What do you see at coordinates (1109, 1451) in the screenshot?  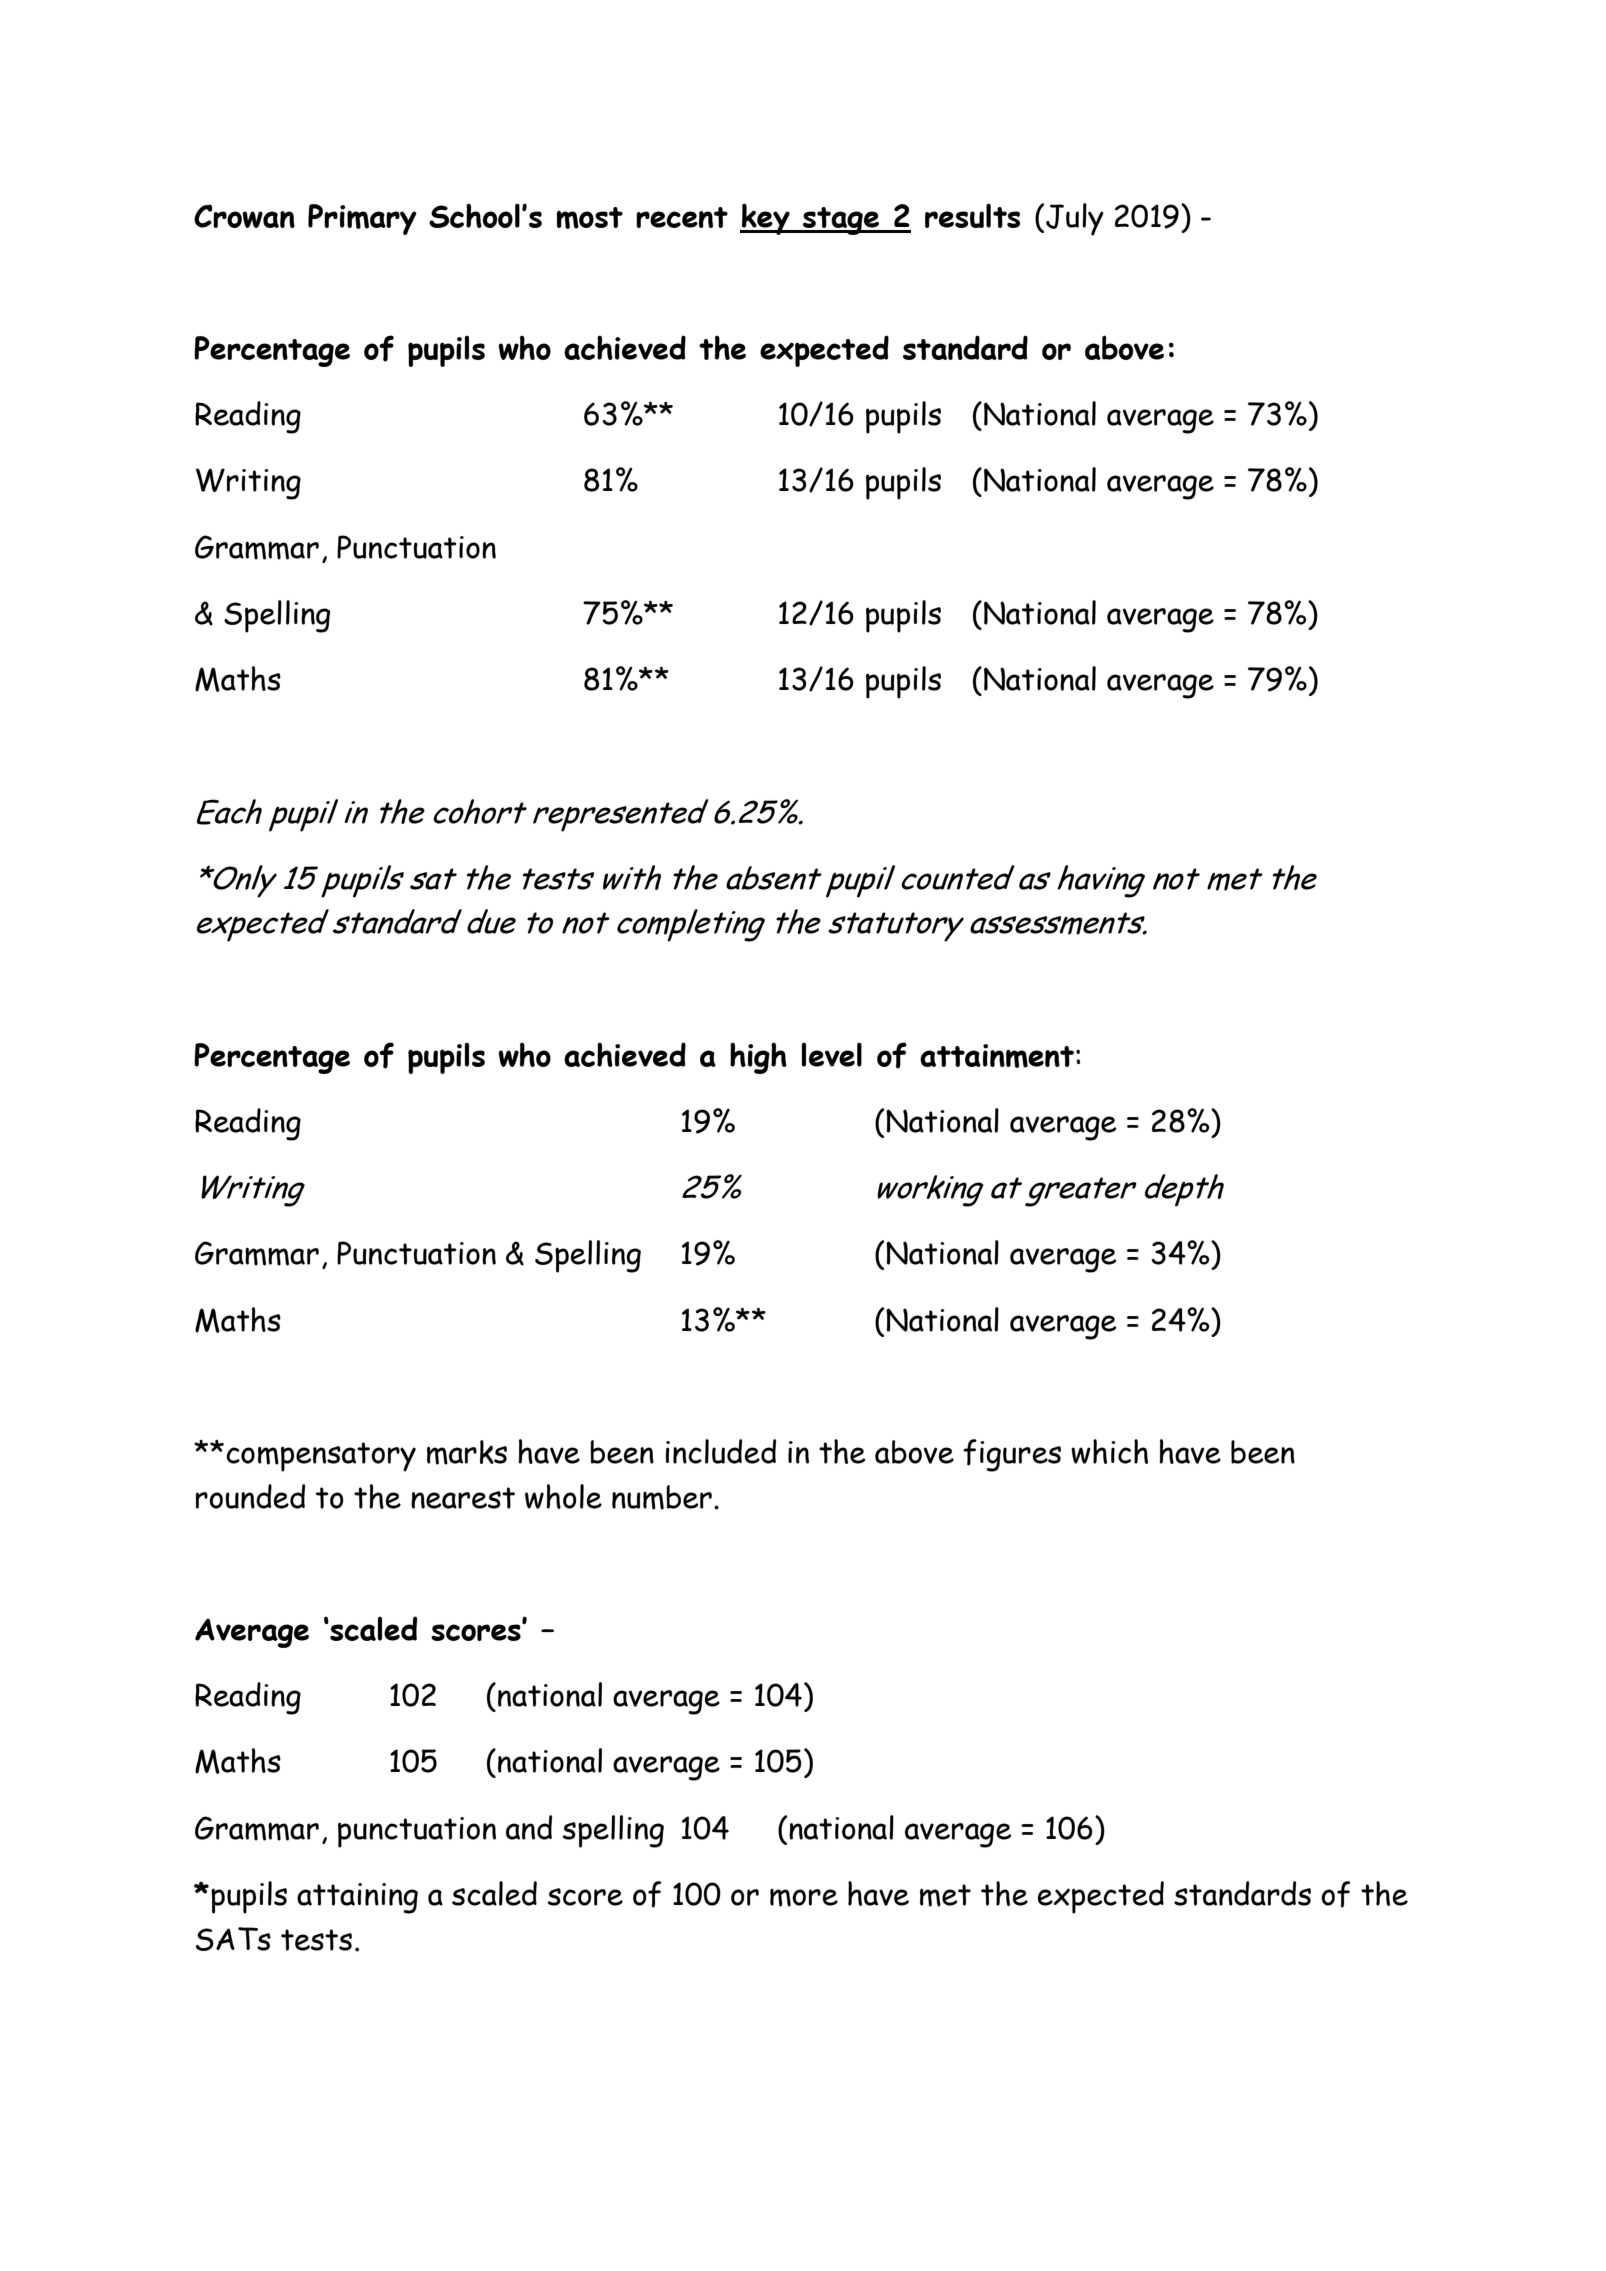 I see `which` at bounding box center [1109, 1451].
